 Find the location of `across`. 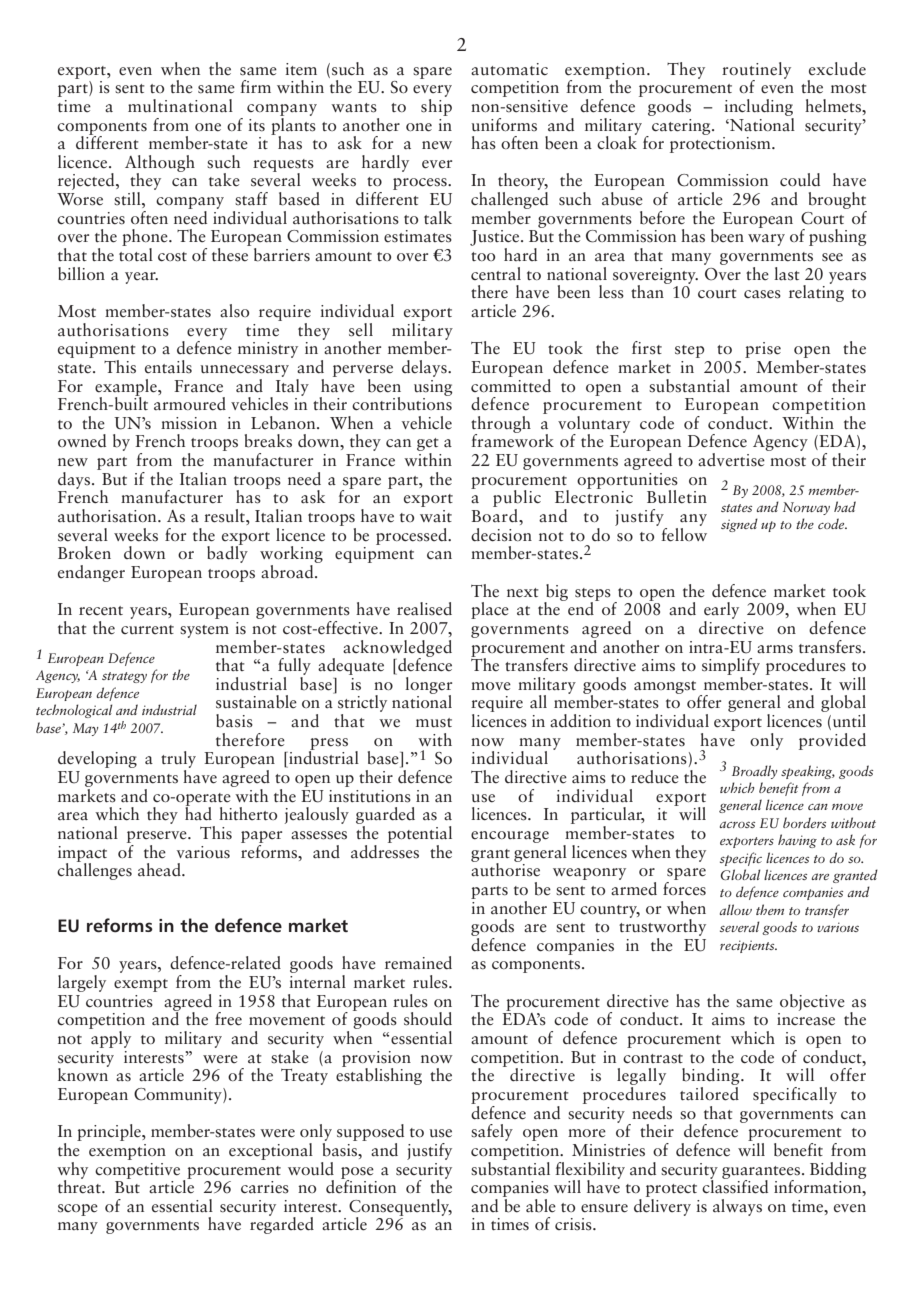

across is located at coordinates (737, 824).
